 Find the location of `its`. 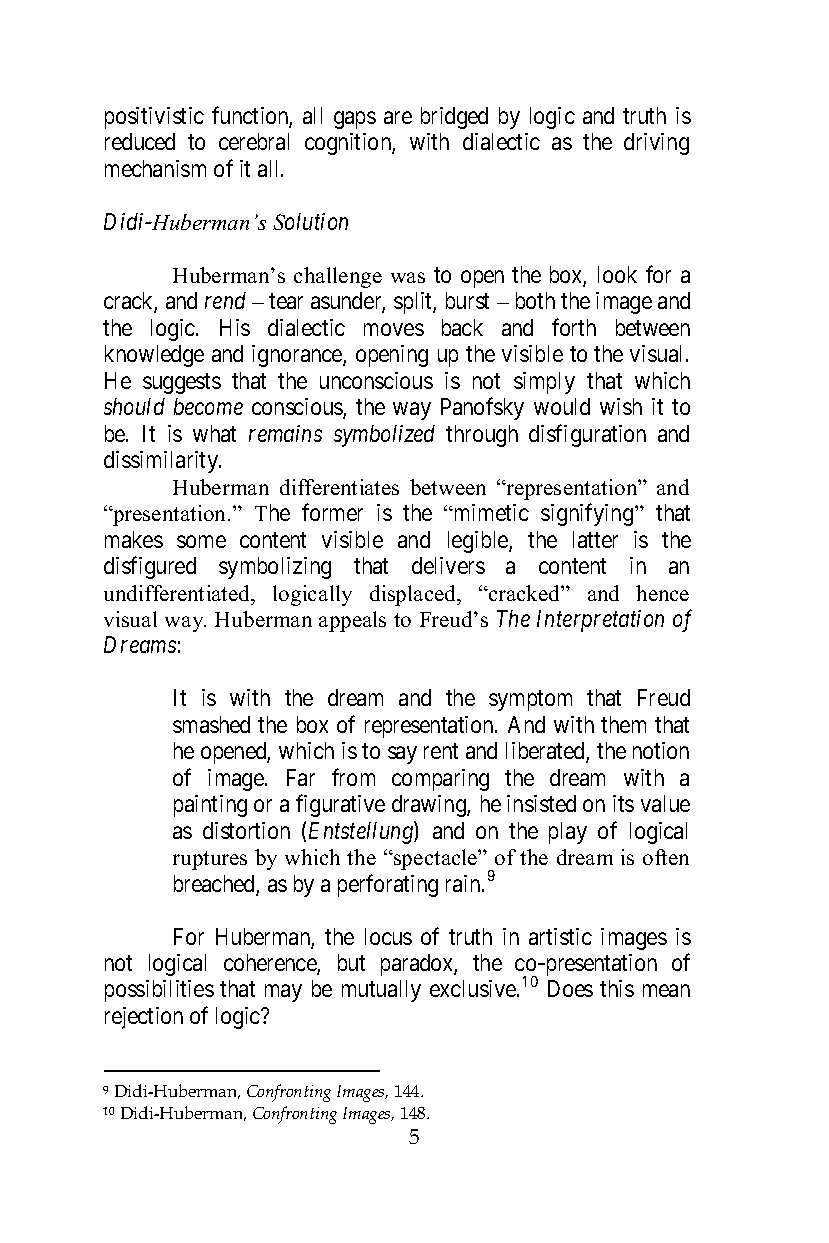

its is located at coordinates (623, 803).
